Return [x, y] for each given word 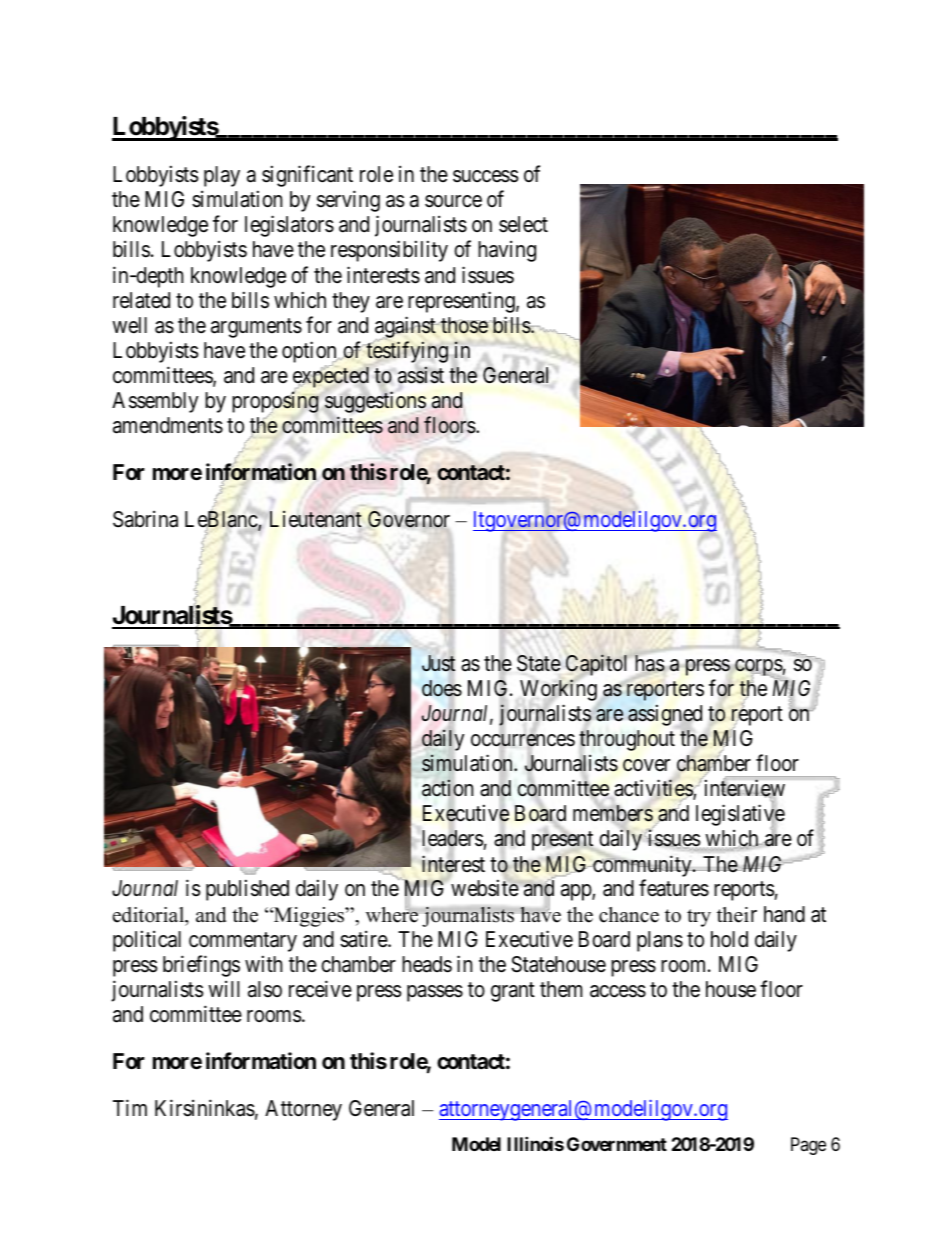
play [222, 176]
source [453, 201]
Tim [130, 1107]
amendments [168, 425]
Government [617, 1144]
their [737, 915]
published [247, 890]
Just [438, 663]
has [650, 663]
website [485, 888]
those [464, 325]
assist [421, 375]
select [523, 224]
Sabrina [145, 519]
